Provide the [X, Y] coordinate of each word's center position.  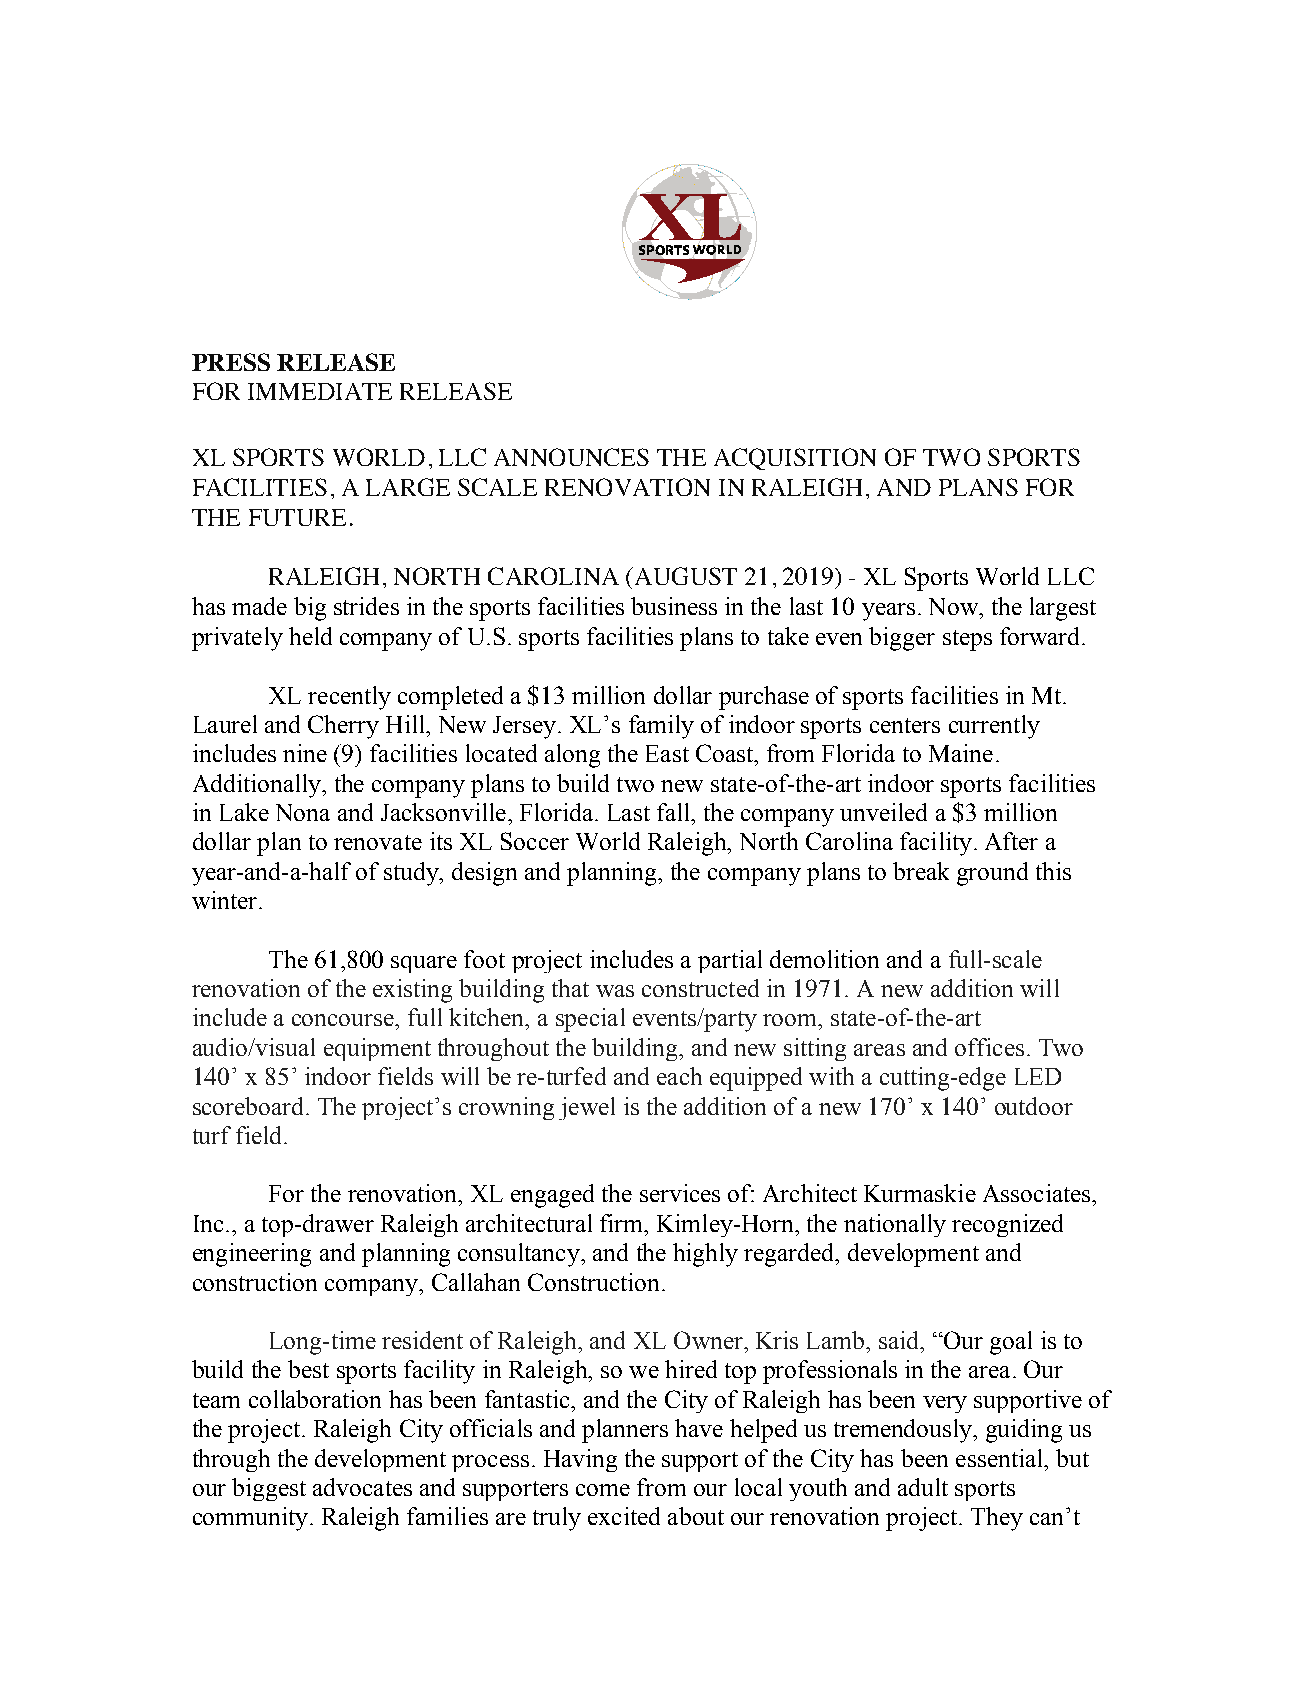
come [603, 1490]
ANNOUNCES [571, 457]
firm [623, 1223]
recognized [1007, 1225]
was [615, 991]
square [424, 964]
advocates [362, 1487]
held [310, 636]
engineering [252, 1255]
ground [992, 874]
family [661, 727]
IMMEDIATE [320, 391]
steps [967, 640]
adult [923, 1487]
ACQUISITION [795, 459]
